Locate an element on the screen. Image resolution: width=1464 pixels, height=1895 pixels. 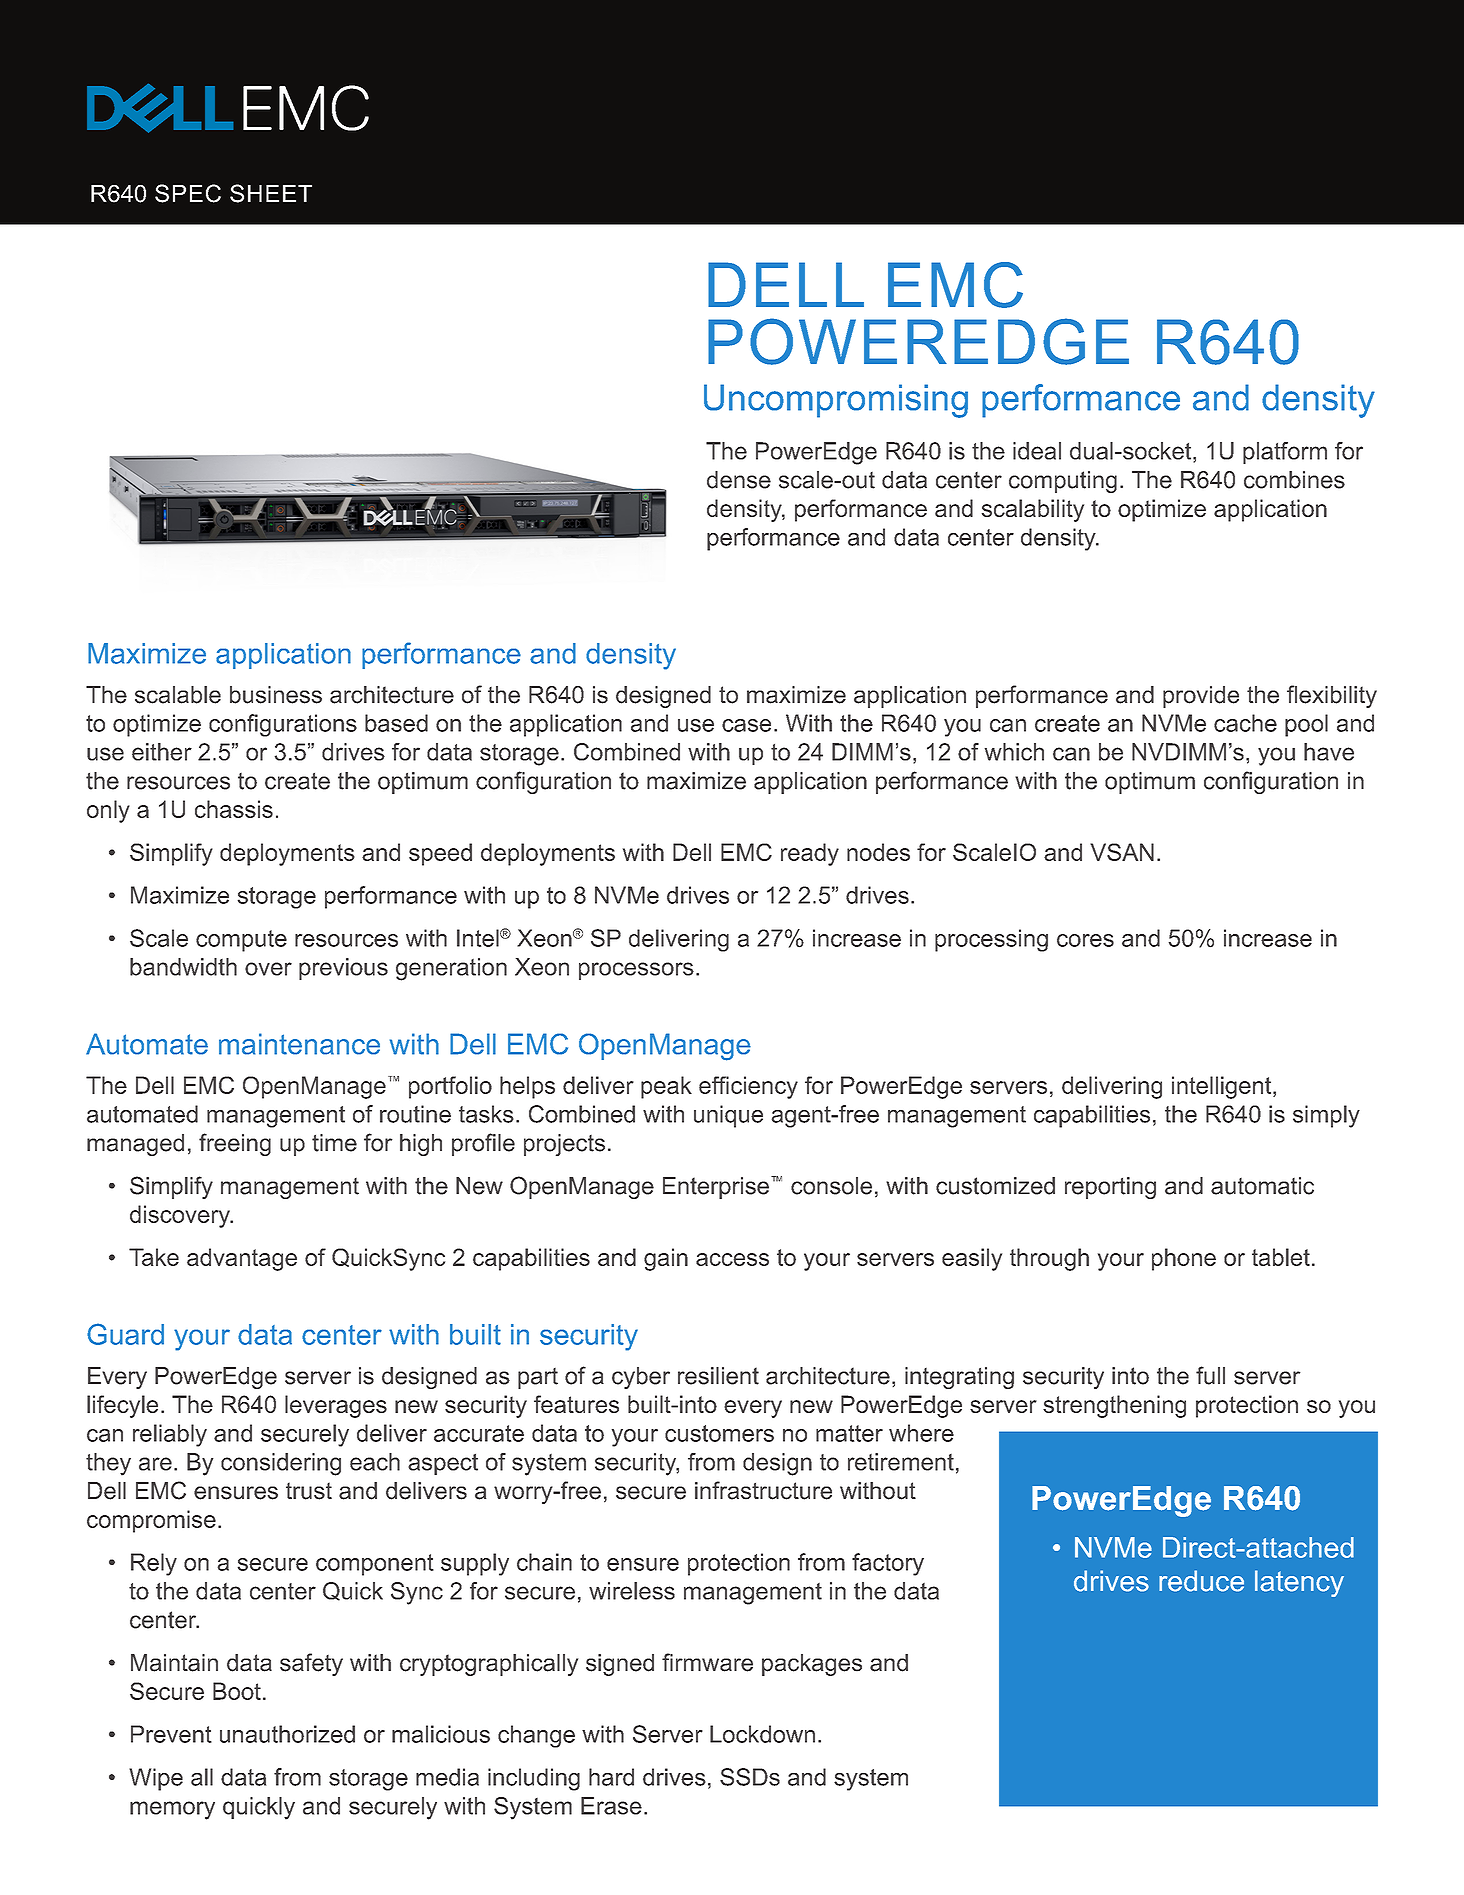
cache is located at coordinates (1245, 723).
